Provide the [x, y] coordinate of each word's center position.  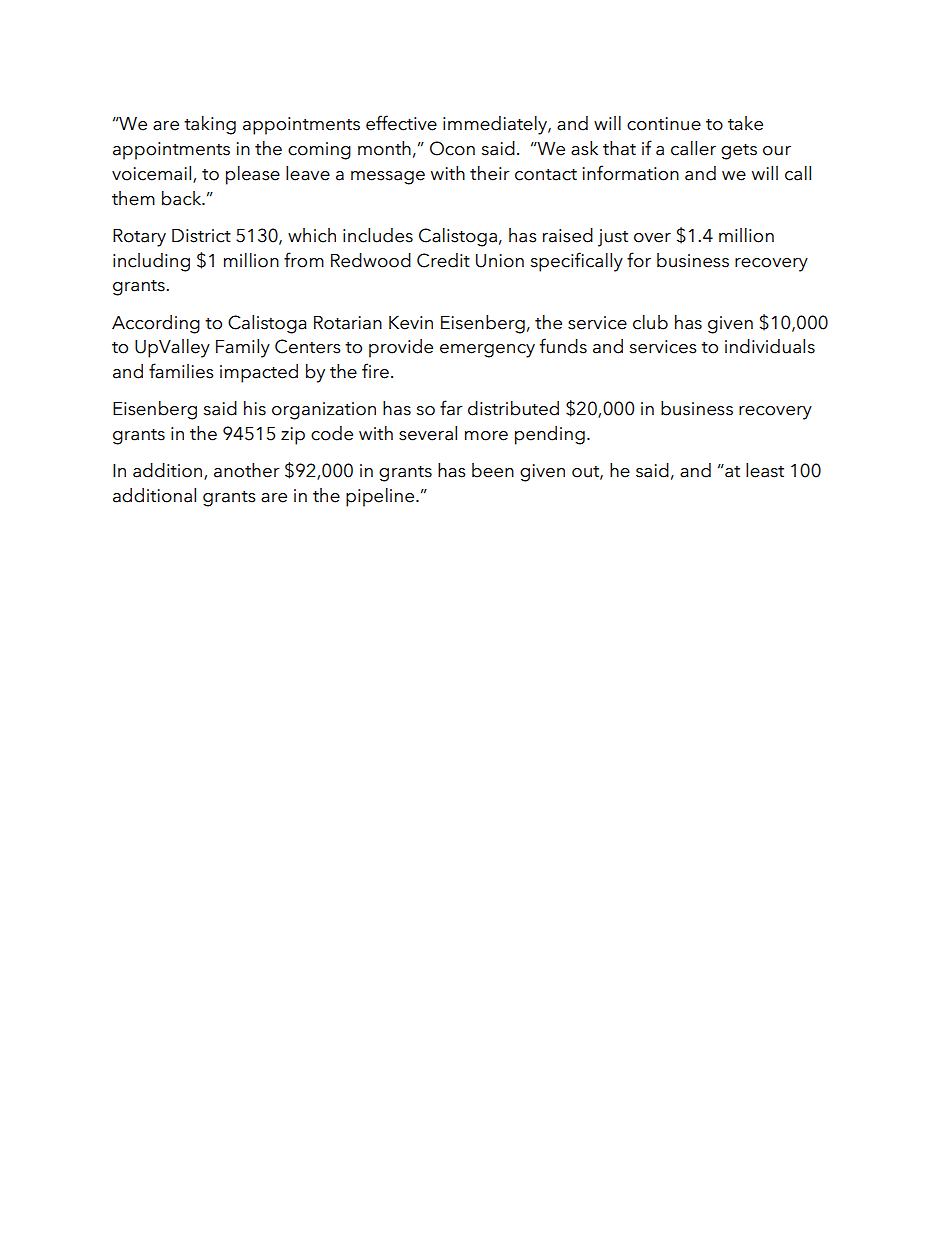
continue [664, 124]
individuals [770, 346]
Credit [443, 260]
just [613, 238]
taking [210, 125]
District [201, 236]
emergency [487, 351]
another [247, 470]
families [181, 371]
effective [401, 123]
